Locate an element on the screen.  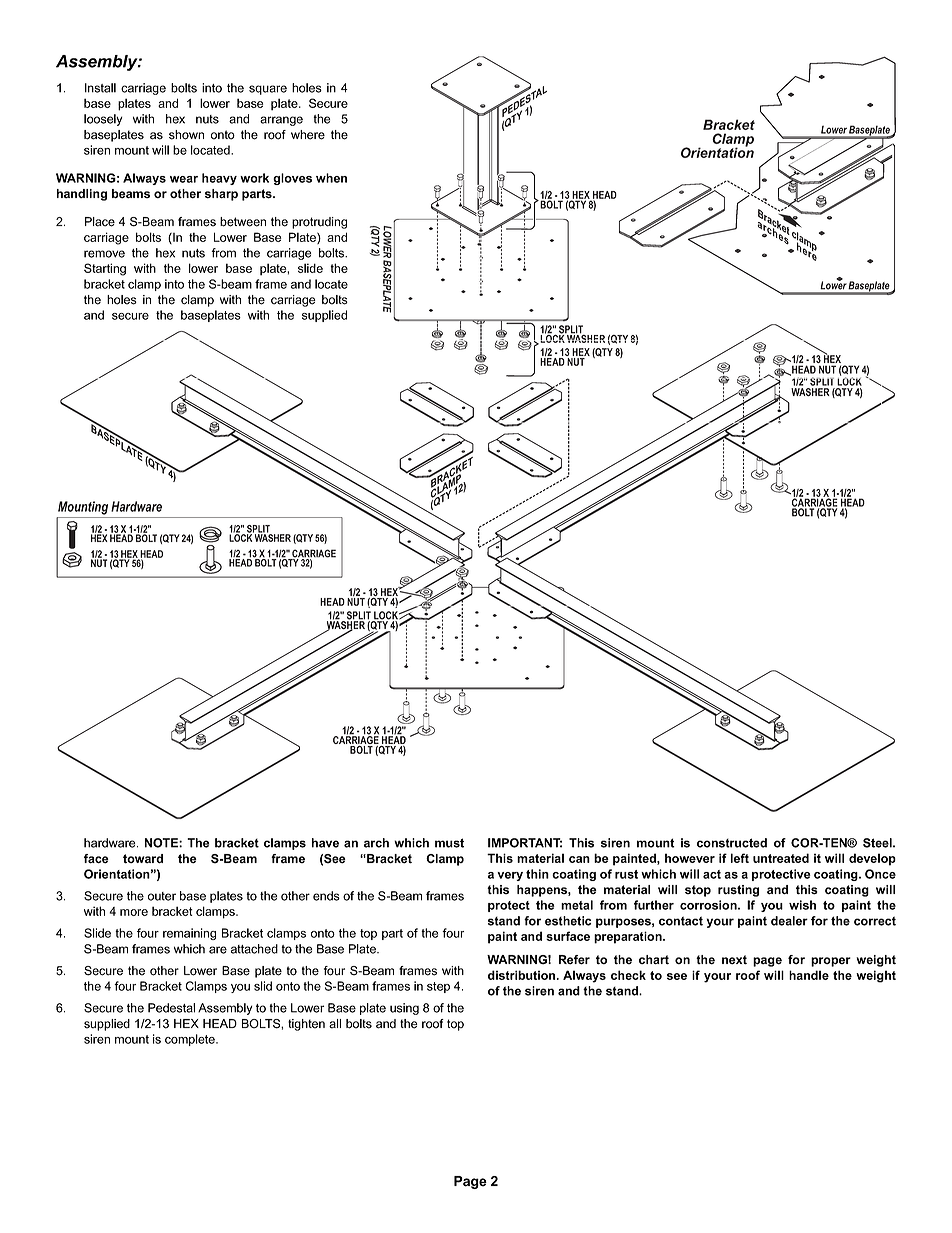
must is located at coordinates (449, 843).
